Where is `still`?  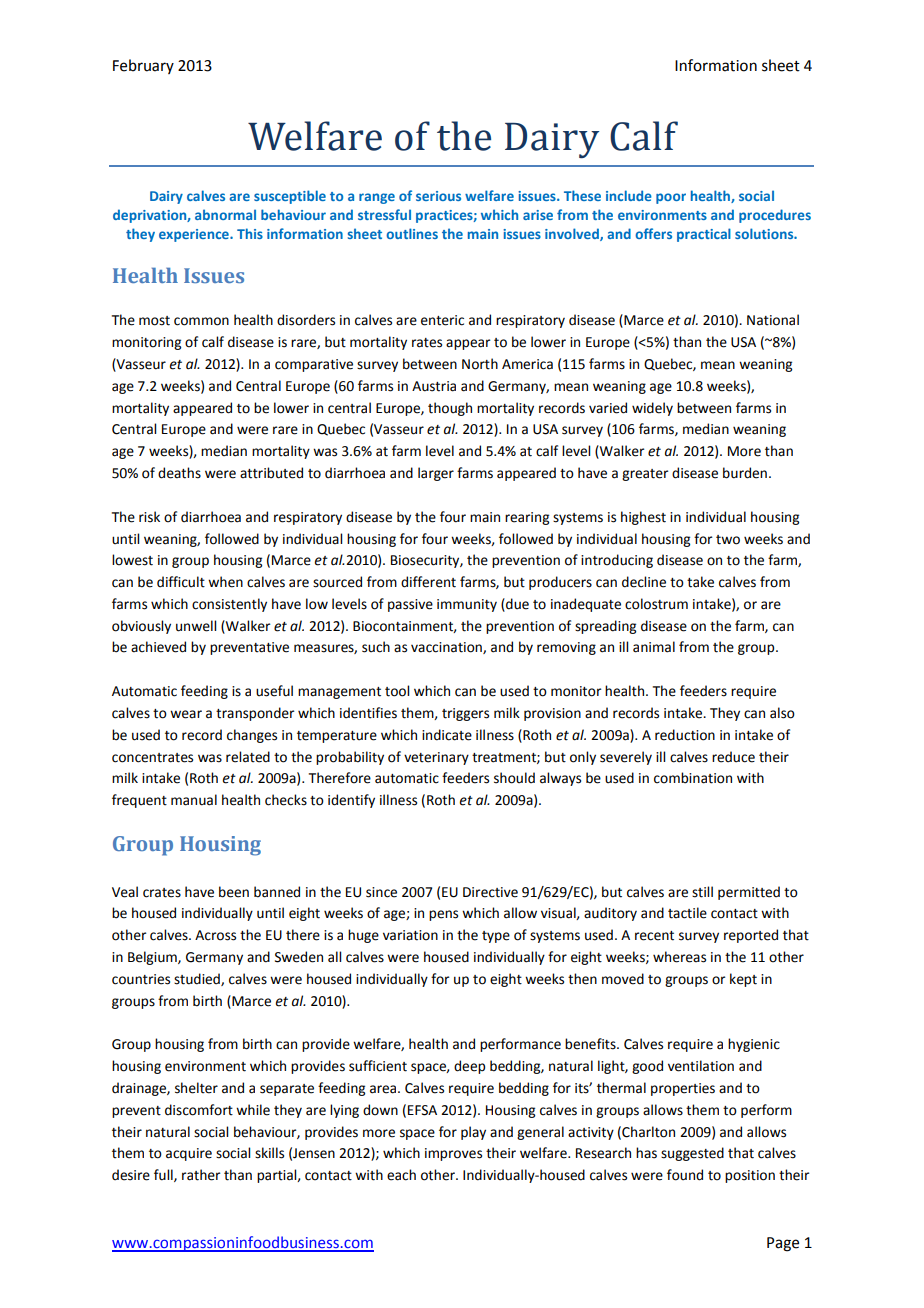 still is located at coordinates (702, 892).
